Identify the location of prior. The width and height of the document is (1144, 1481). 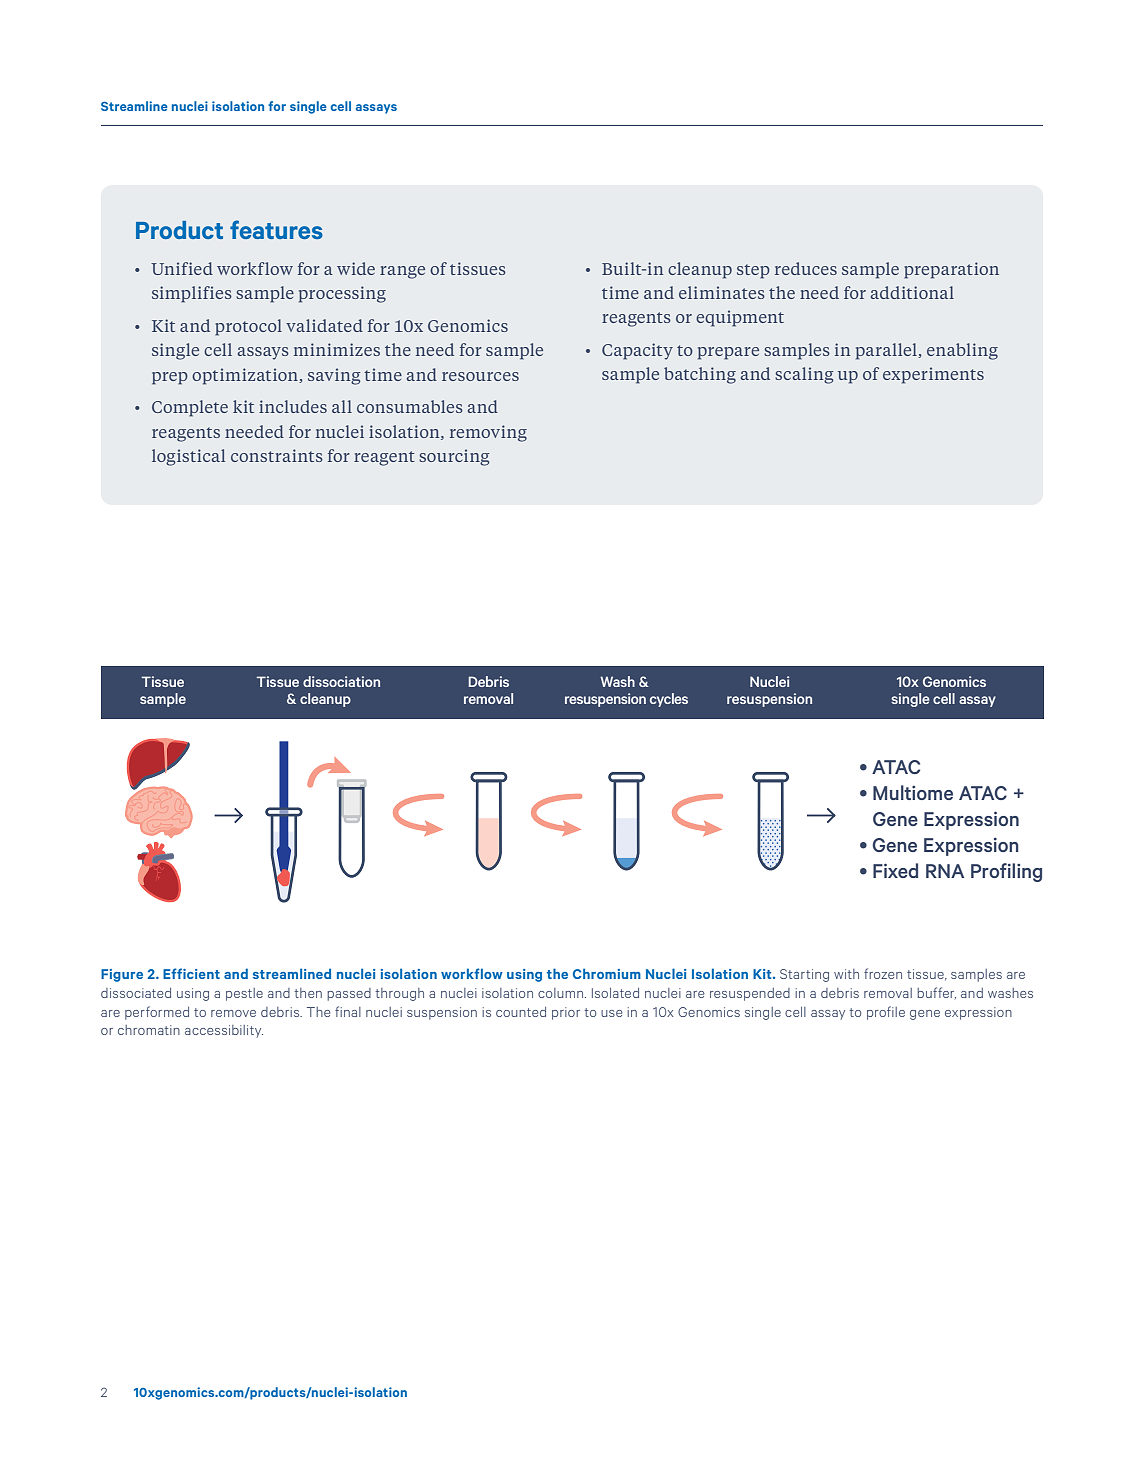
(566, 1013).
